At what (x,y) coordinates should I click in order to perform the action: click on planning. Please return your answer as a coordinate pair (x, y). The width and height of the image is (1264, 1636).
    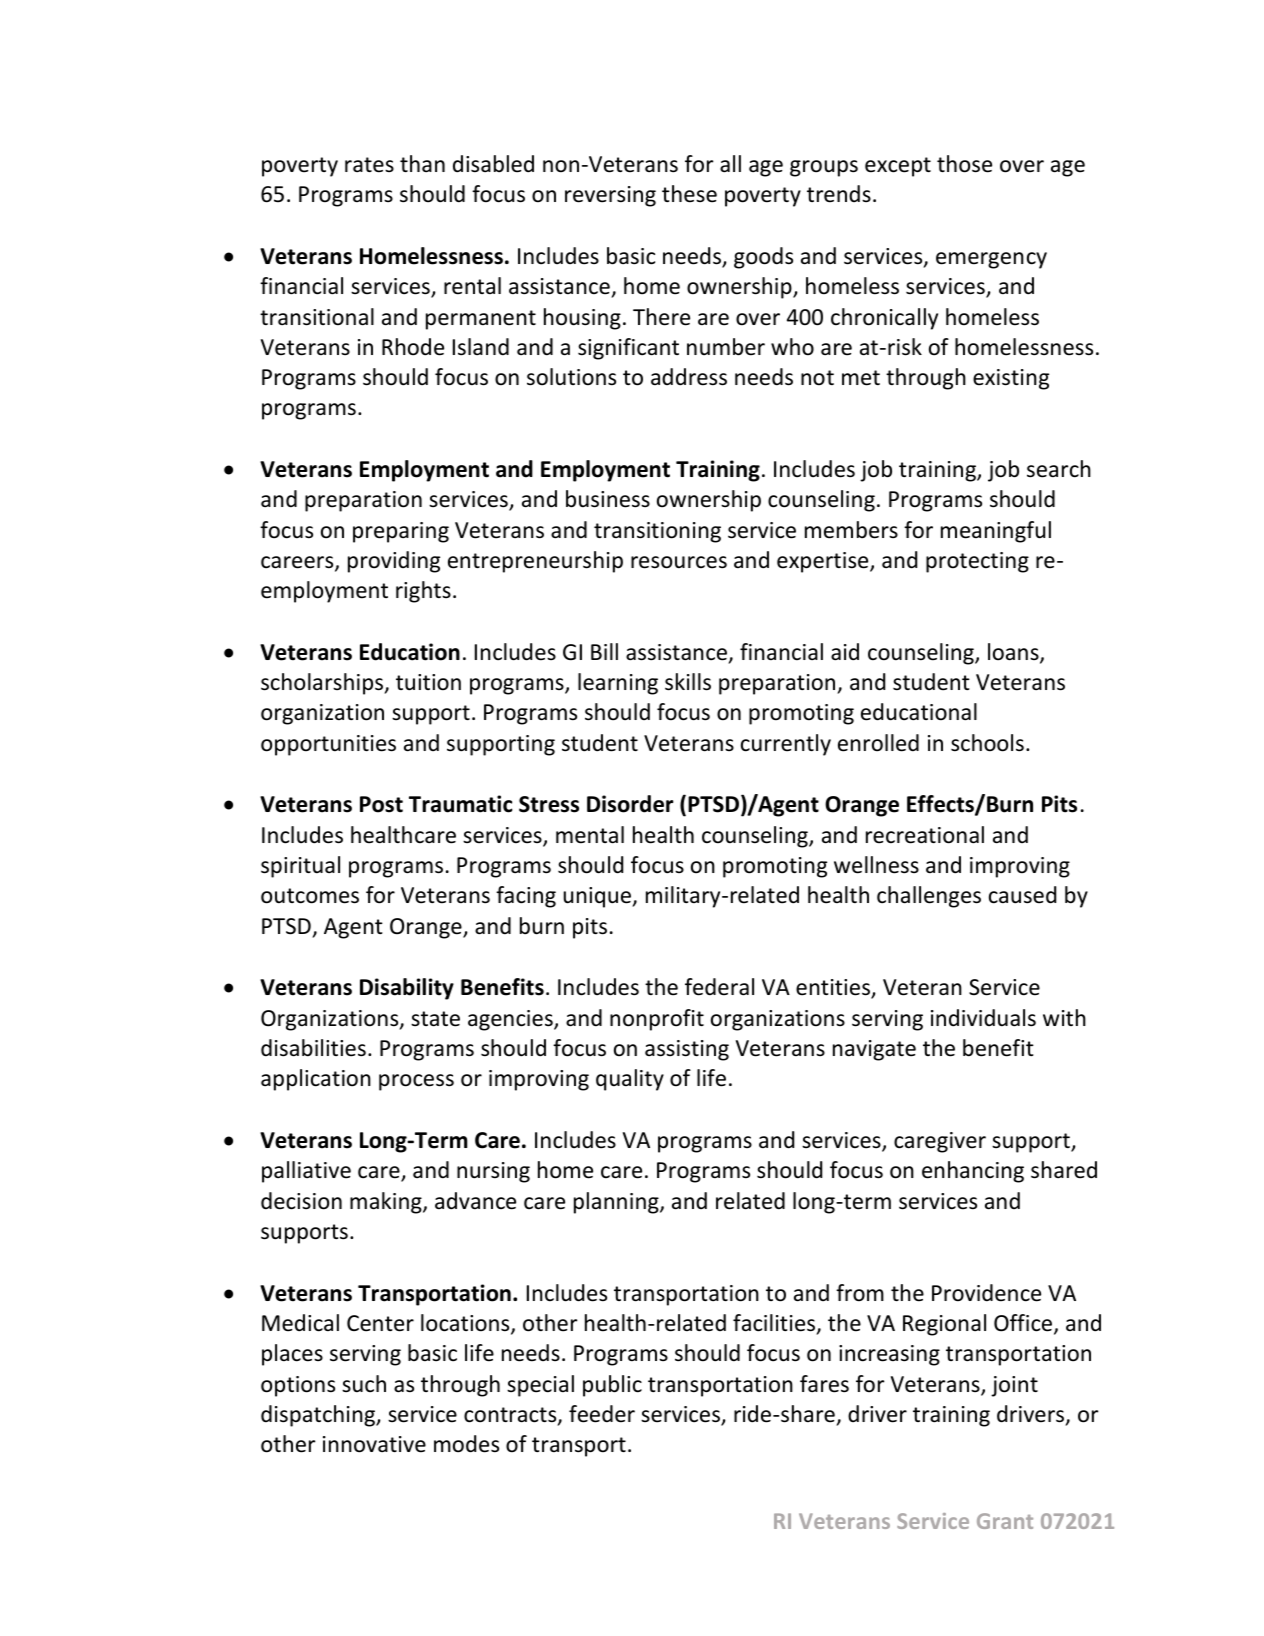
    Looking at the image, I should click on (617, 1203).
